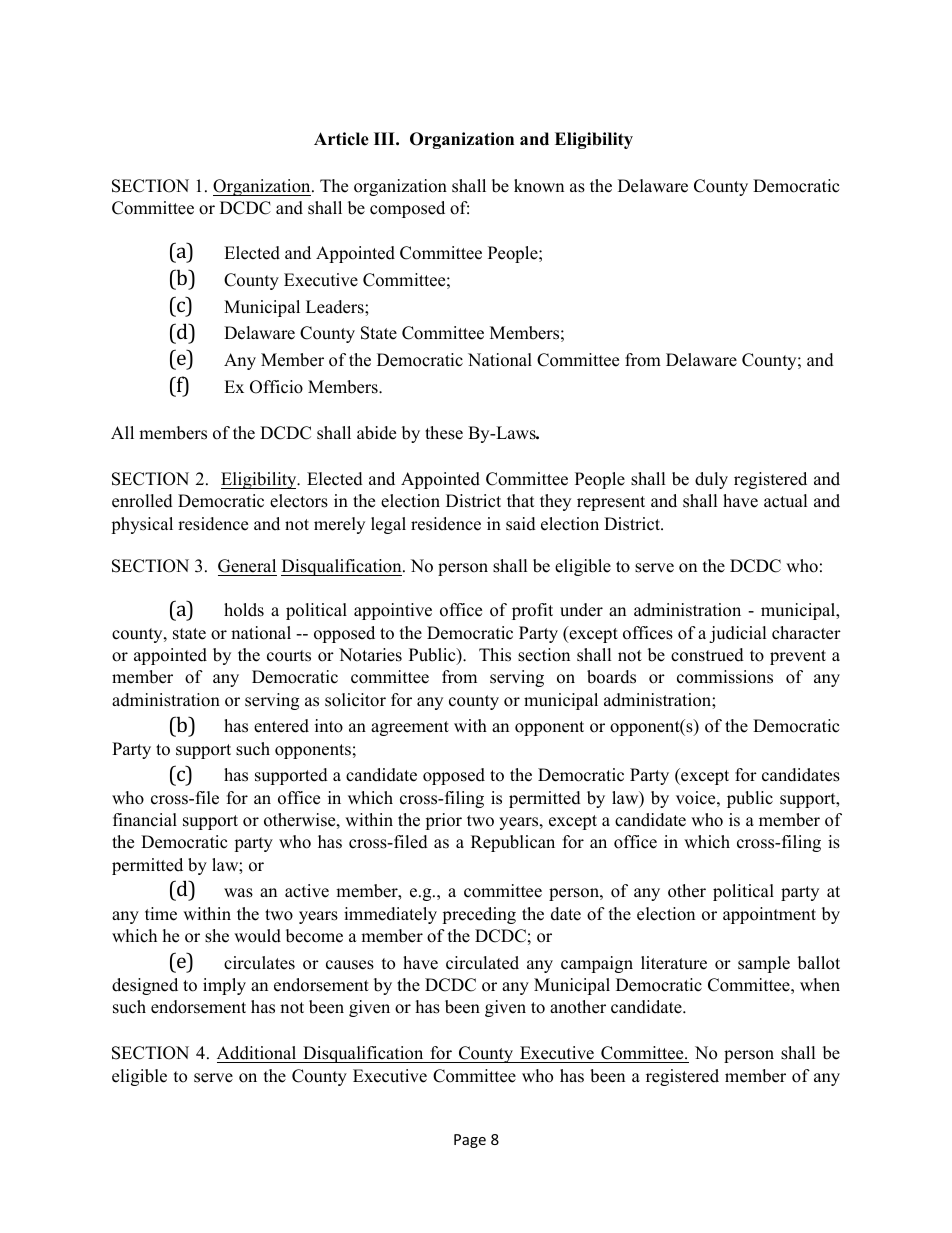 Image resolution: width=952 pixels, height=1233 pixels. I want to click on Additional, so click(258, 1054).
